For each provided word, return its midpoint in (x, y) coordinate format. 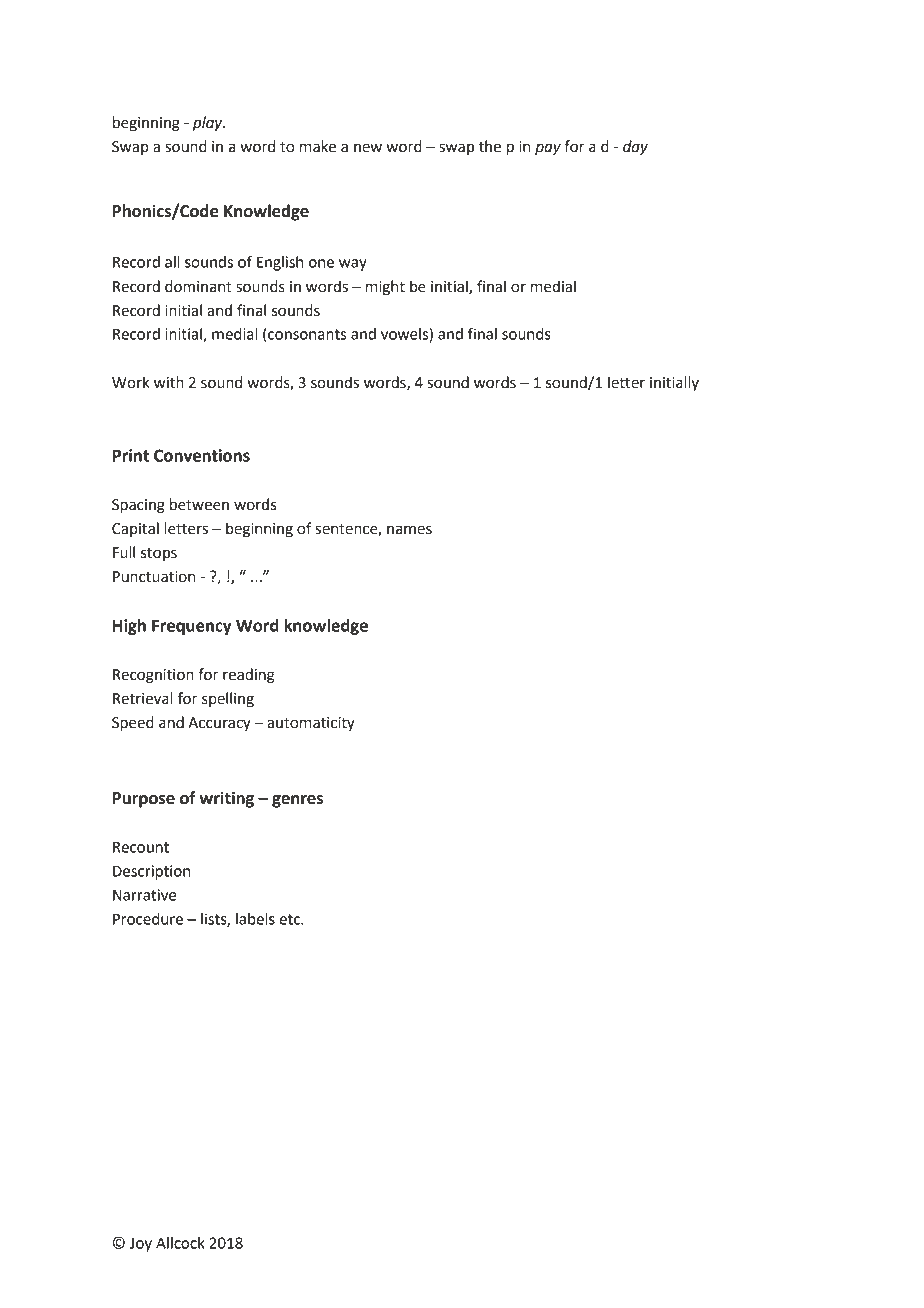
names (409, 530)
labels (255, 919)
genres (297, 801)
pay (548, 149)
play (209, 124)
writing (226, 799)
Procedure (148, 919)
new (368, 148)
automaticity (311, 724)
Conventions (202, 455)
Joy (141, 1244)
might (385, 288)
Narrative (145, 895)
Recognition (153, 676)
